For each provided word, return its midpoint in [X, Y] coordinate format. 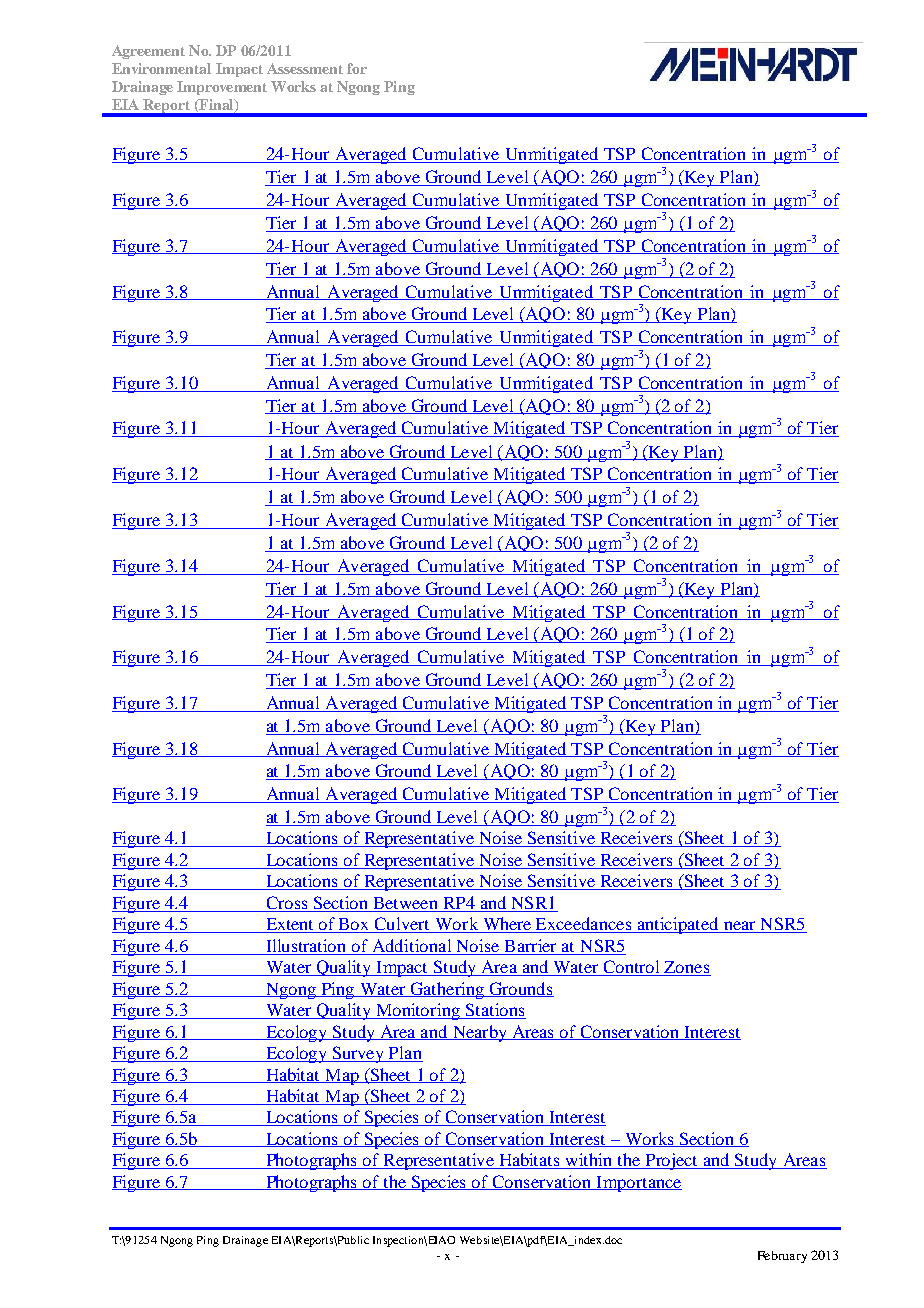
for [357, 68]
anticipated [678, 925]
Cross [287, 904]
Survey [359, 1054]
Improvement [222, 88]
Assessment [305, 68]
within [589, 1161]
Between [406, 904]
